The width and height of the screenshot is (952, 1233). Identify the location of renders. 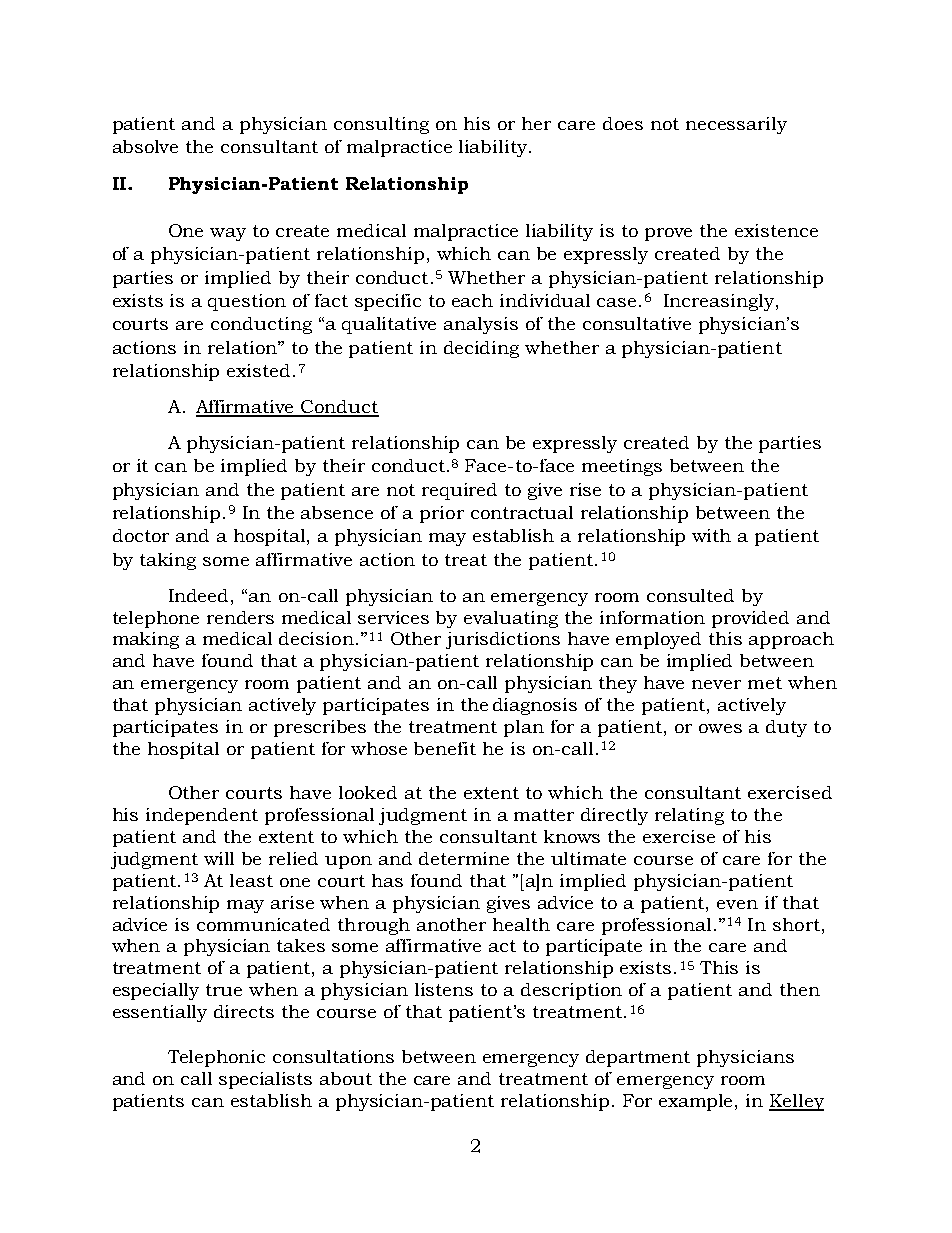
(240, 617).
